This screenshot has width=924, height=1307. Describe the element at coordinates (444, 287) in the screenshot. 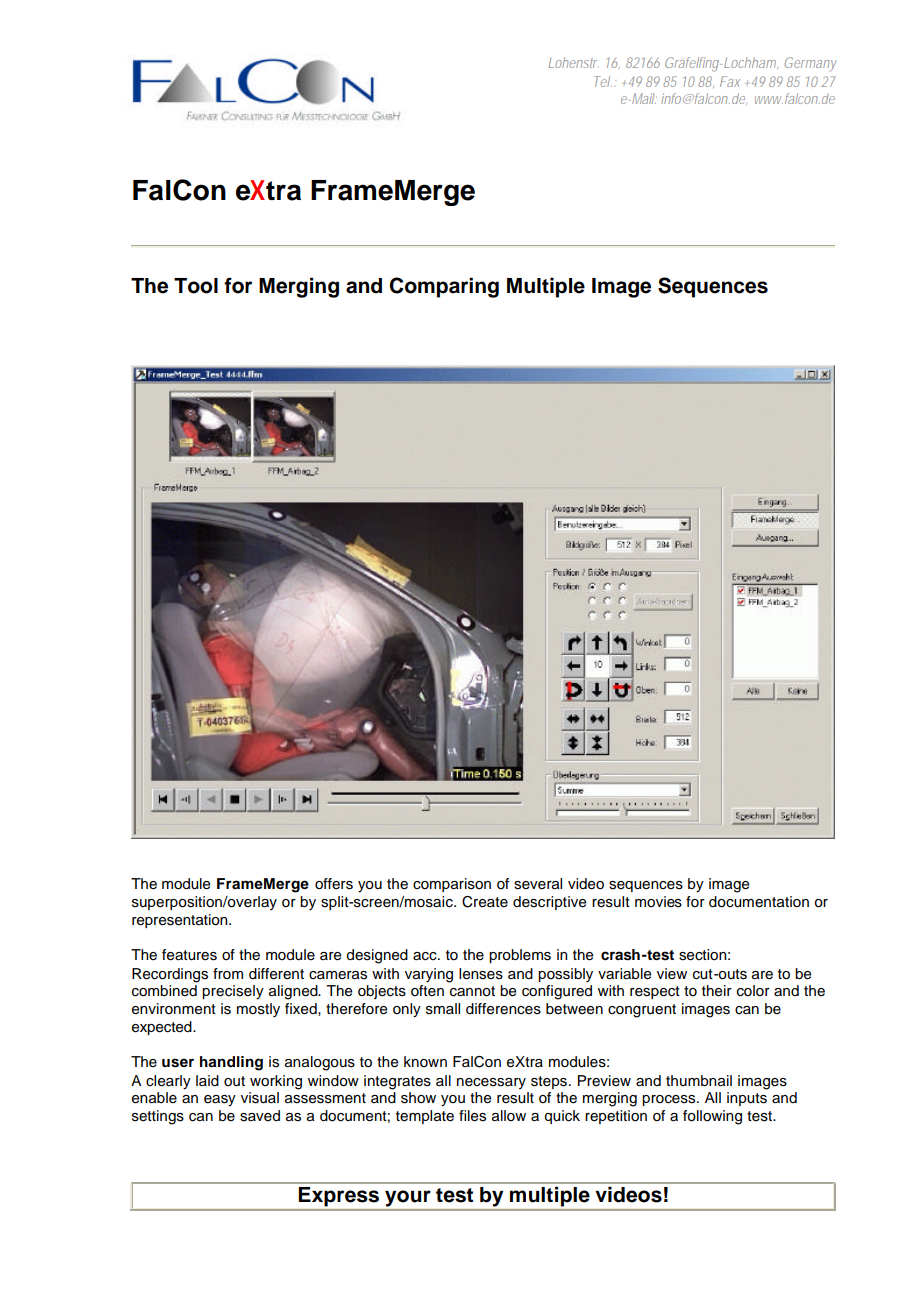

I see `Comparing` at that location.
